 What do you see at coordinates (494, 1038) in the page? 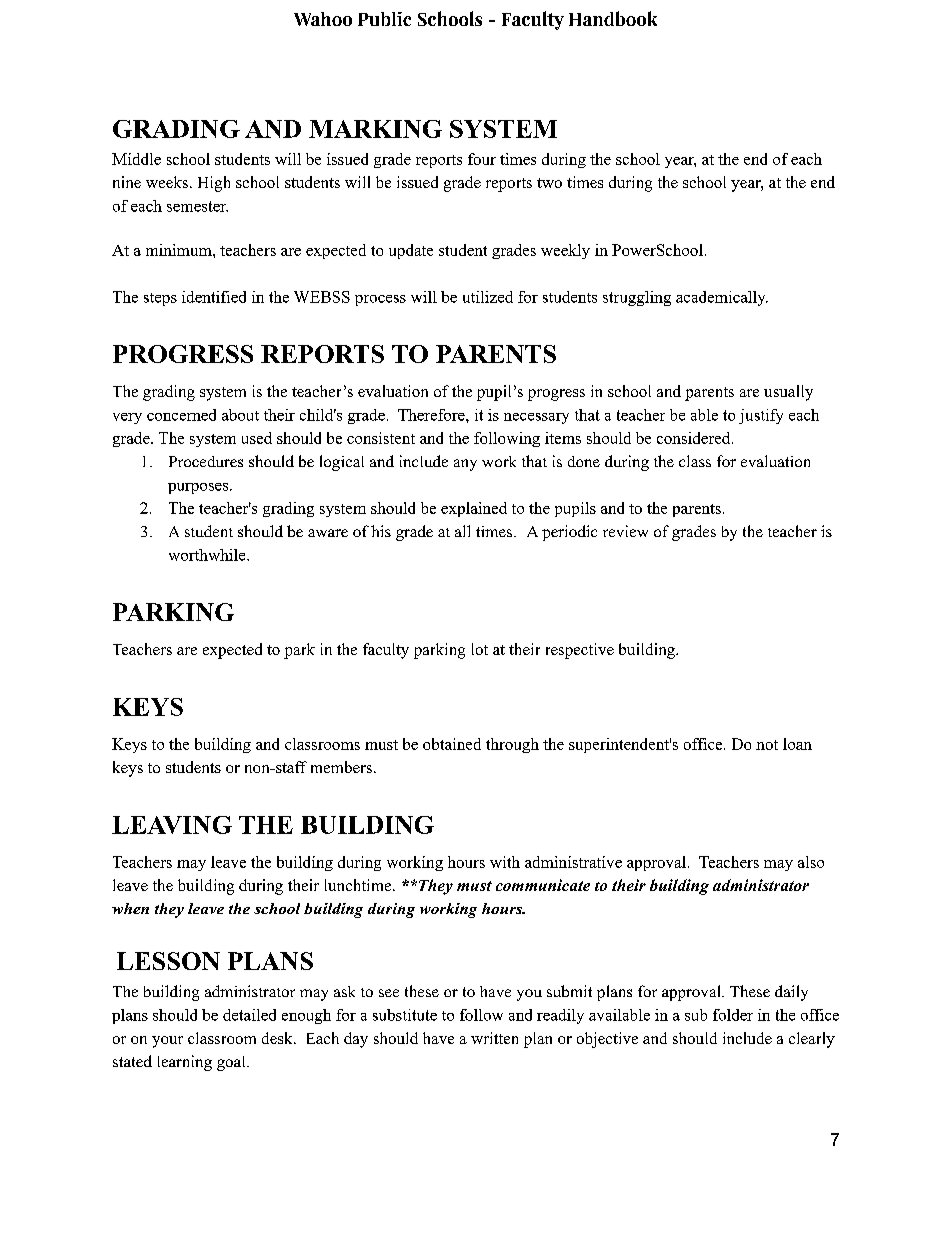
I see `written` at bounding box center [494, 1038].
